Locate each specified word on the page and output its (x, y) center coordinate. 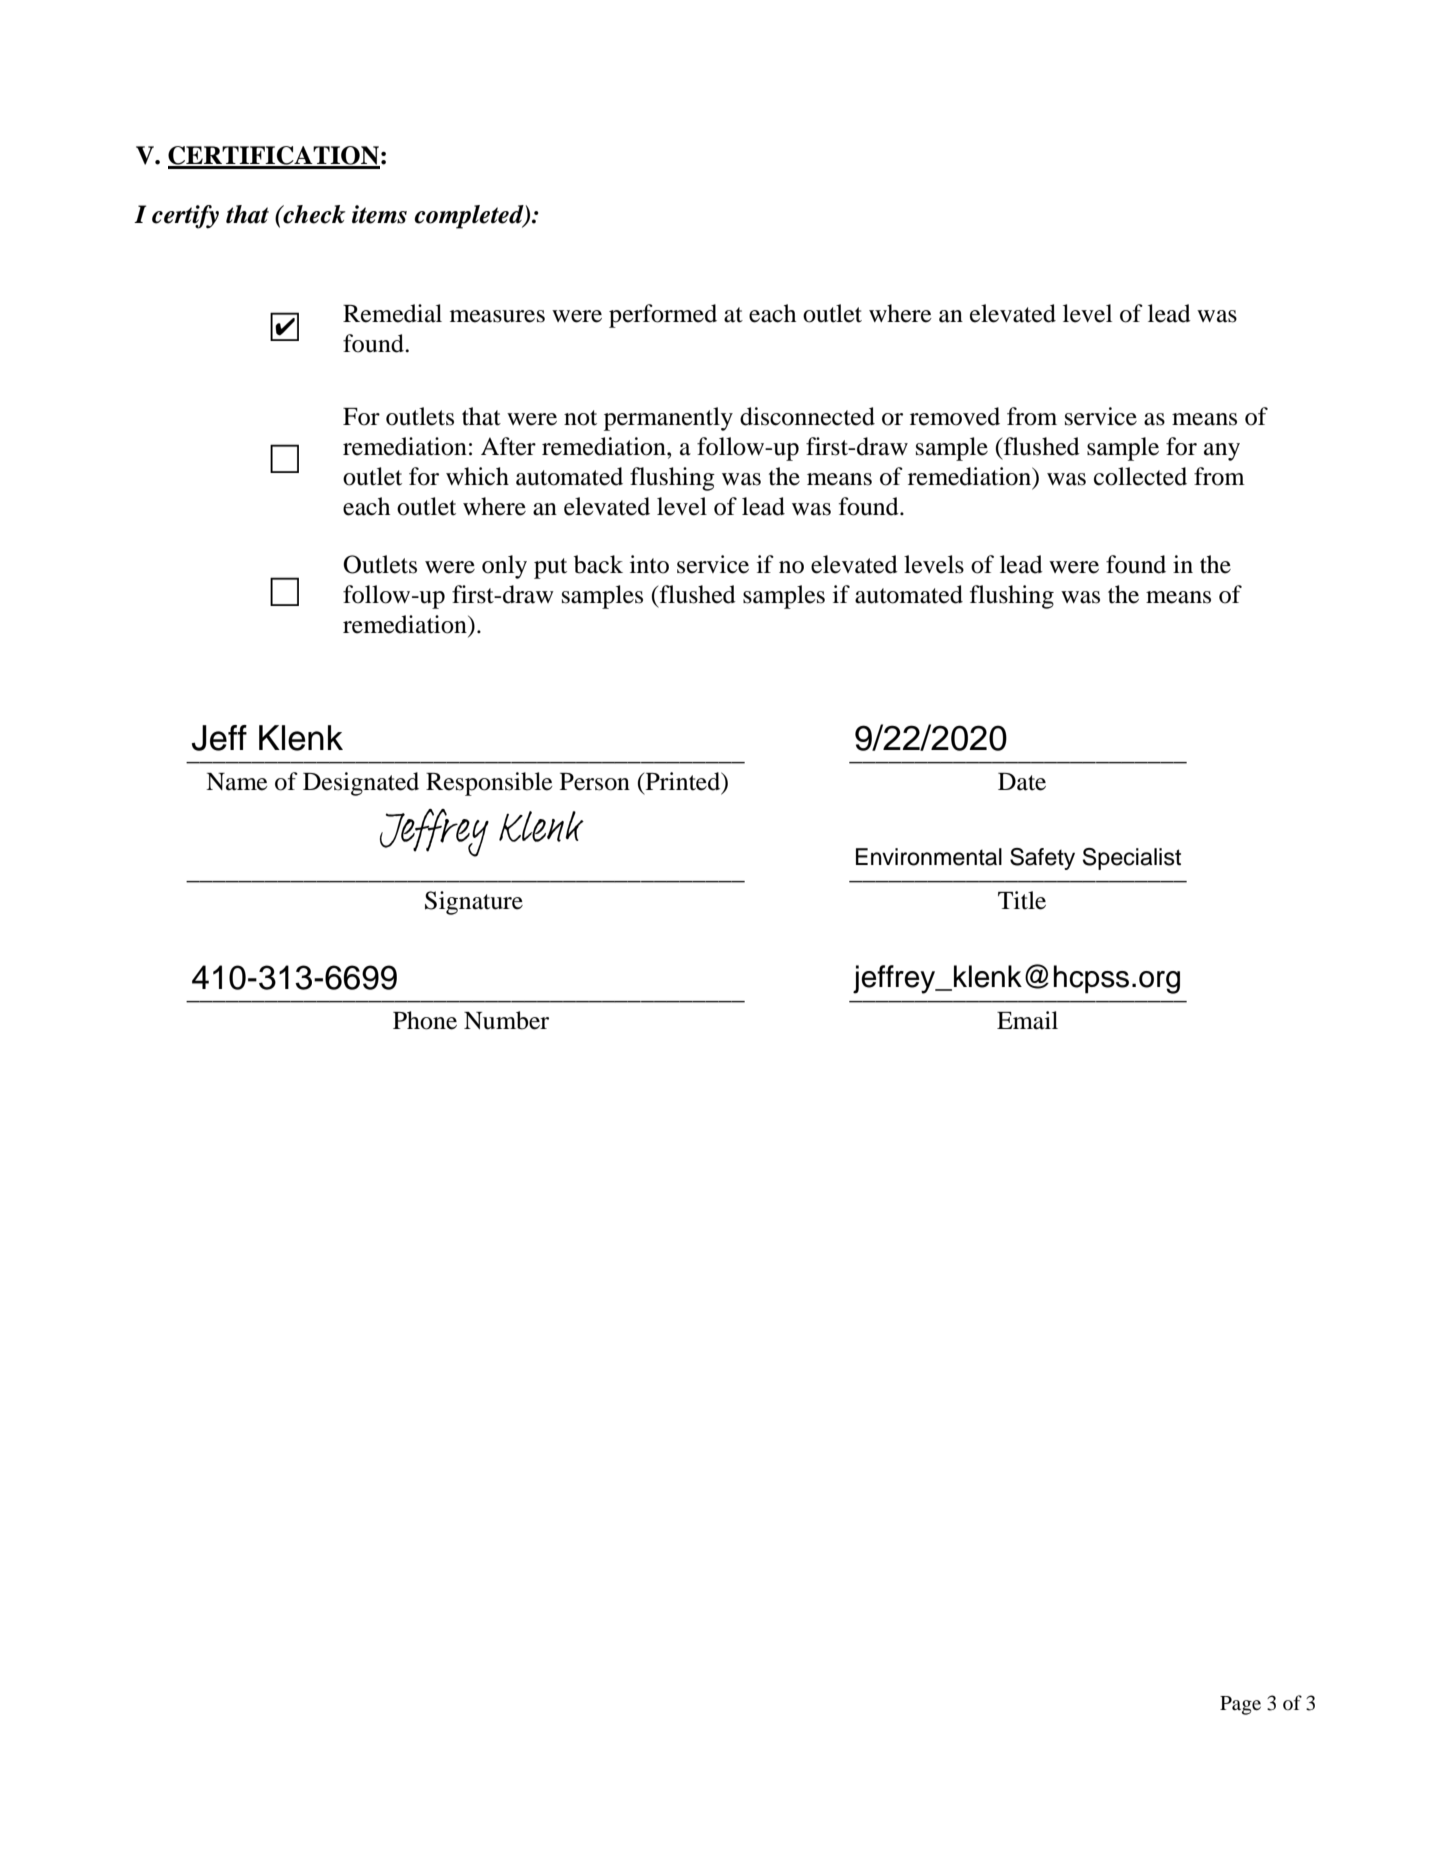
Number (506, 1020)
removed (955, 416)
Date (1022, 782)
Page (1240, 1705)
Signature (474, 903)
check (313, 214)
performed (663, 316)
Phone (425, 1020)
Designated (361, 784)
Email (1027, 1020)
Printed (683, 782)
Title (1022, 900)
